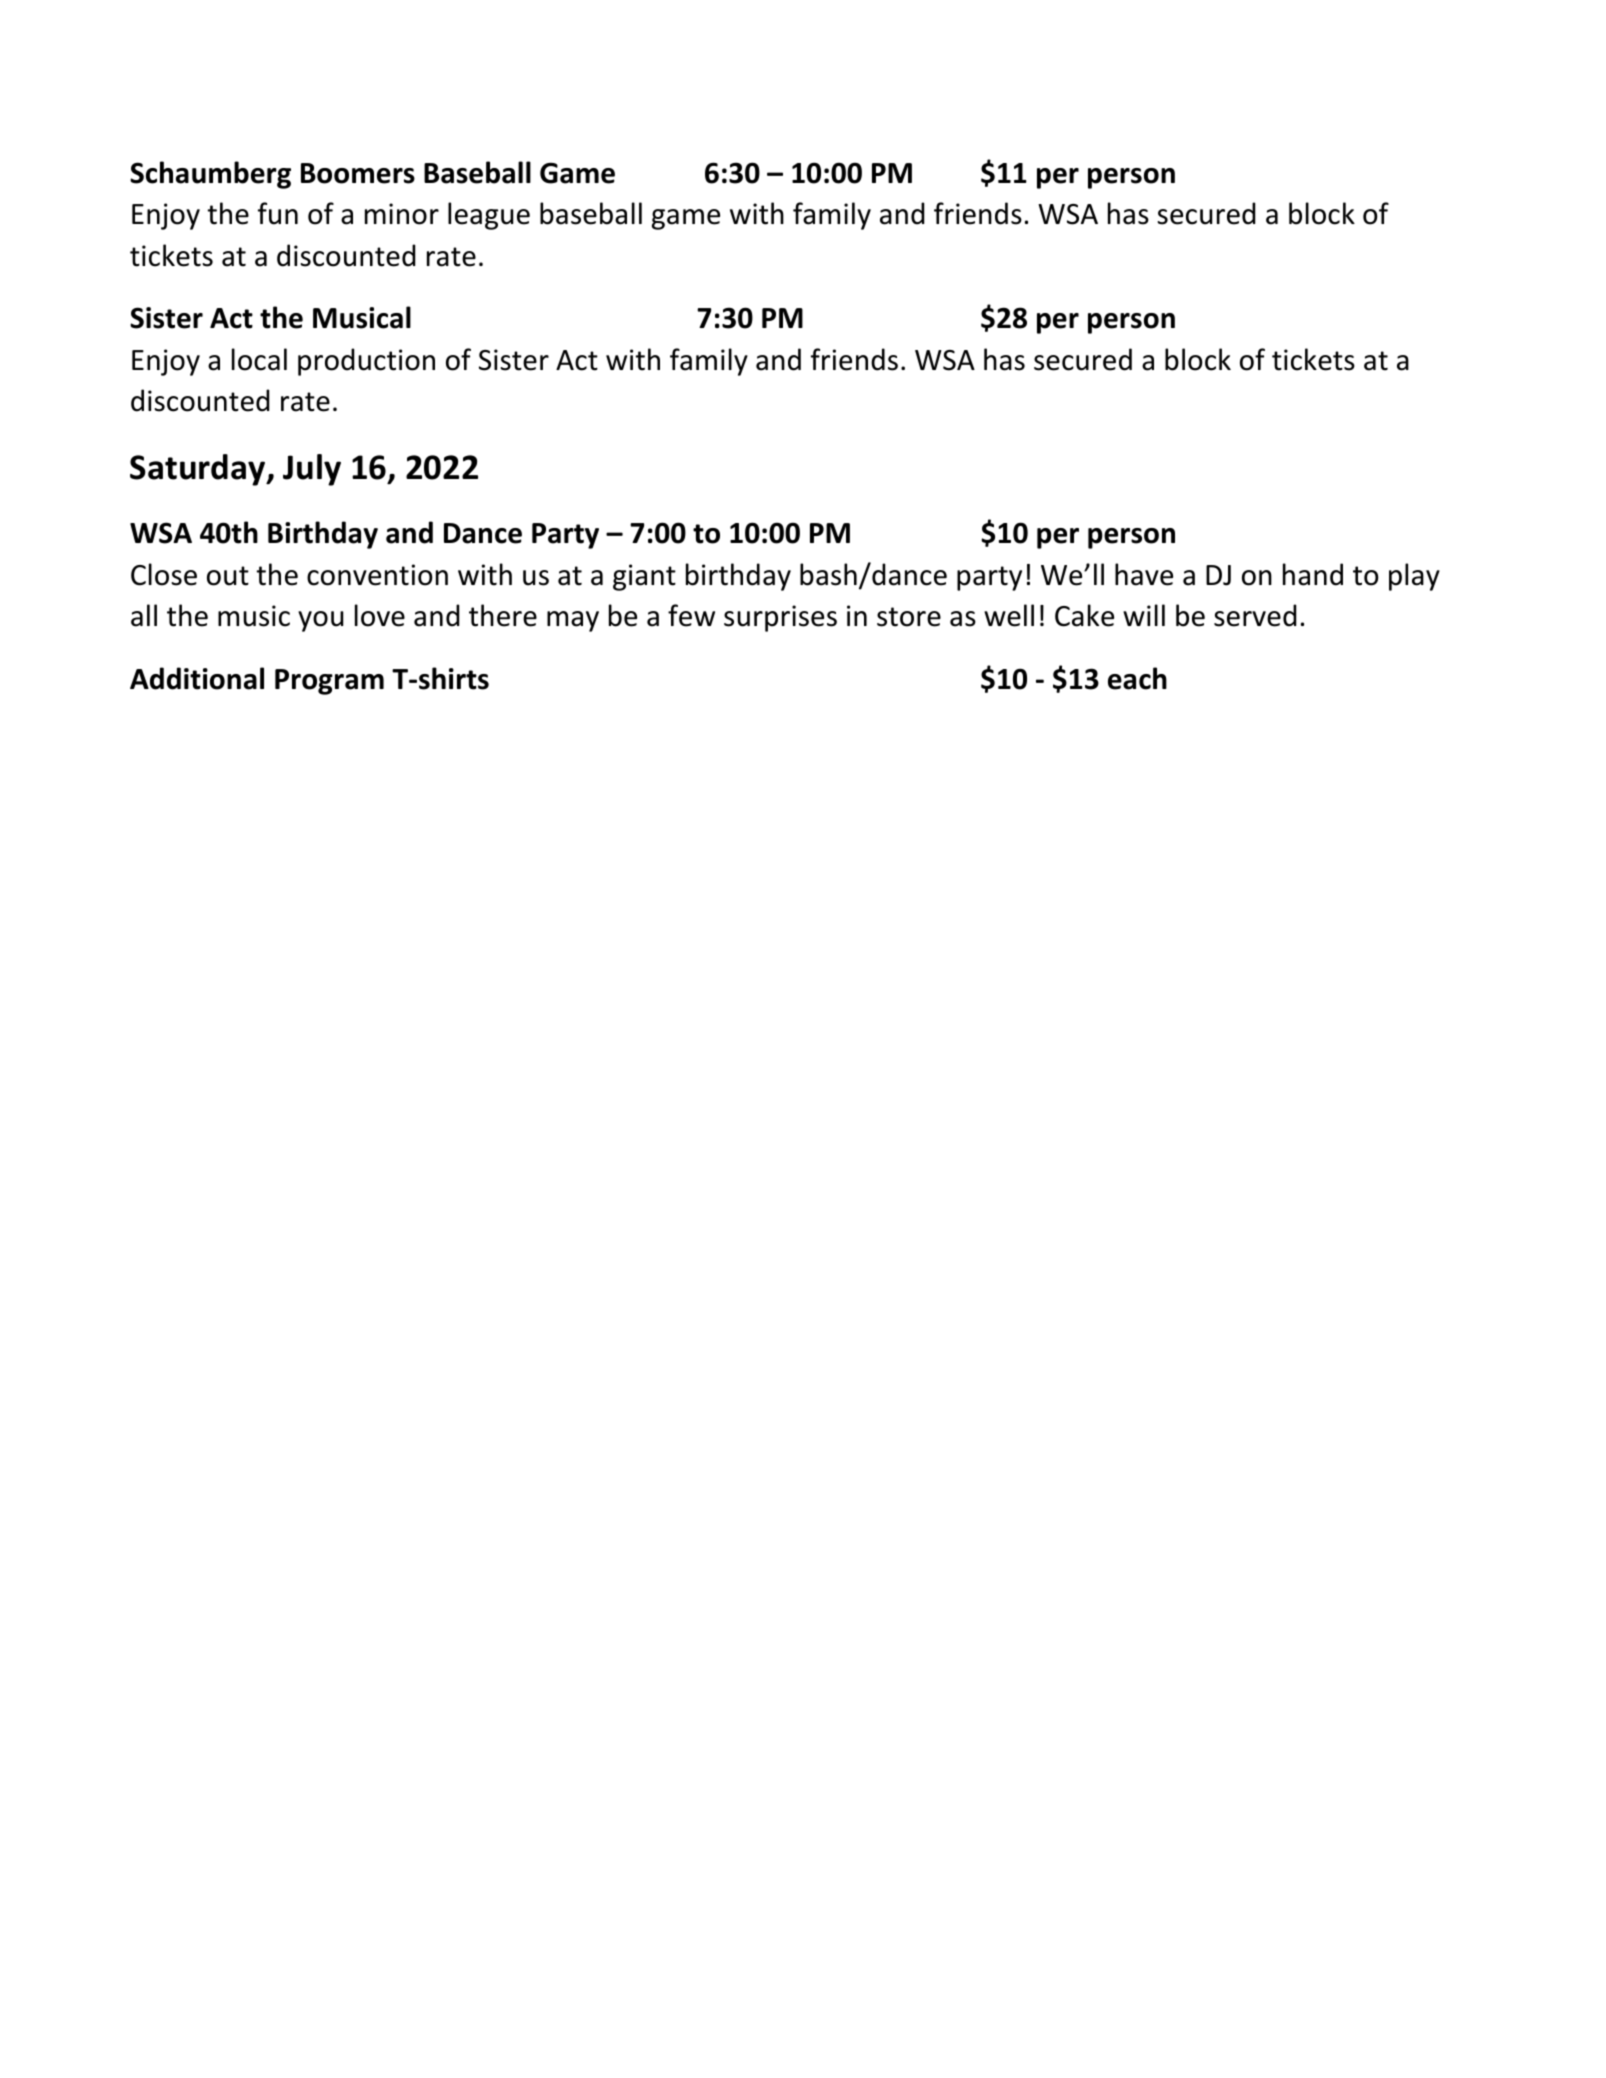  Describe the element at coordinates (402, 214) in the document. I see `minor` at that location.
